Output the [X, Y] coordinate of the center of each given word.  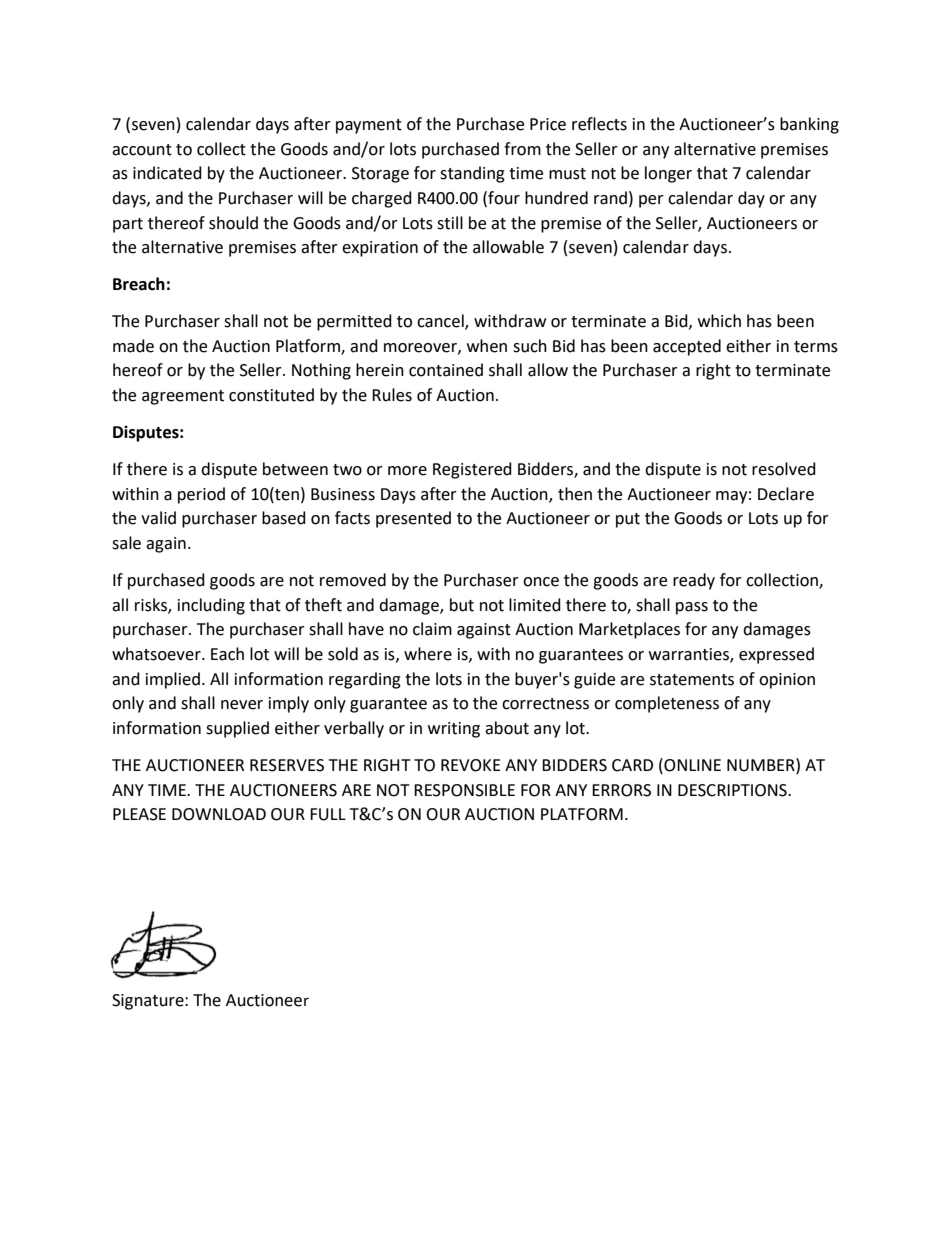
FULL [328, 814]
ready [694, 581]
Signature [149, 1002]
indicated [167, 173]
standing [472, 174]
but [462, 605]
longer [668, 174]
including [211, 606]
